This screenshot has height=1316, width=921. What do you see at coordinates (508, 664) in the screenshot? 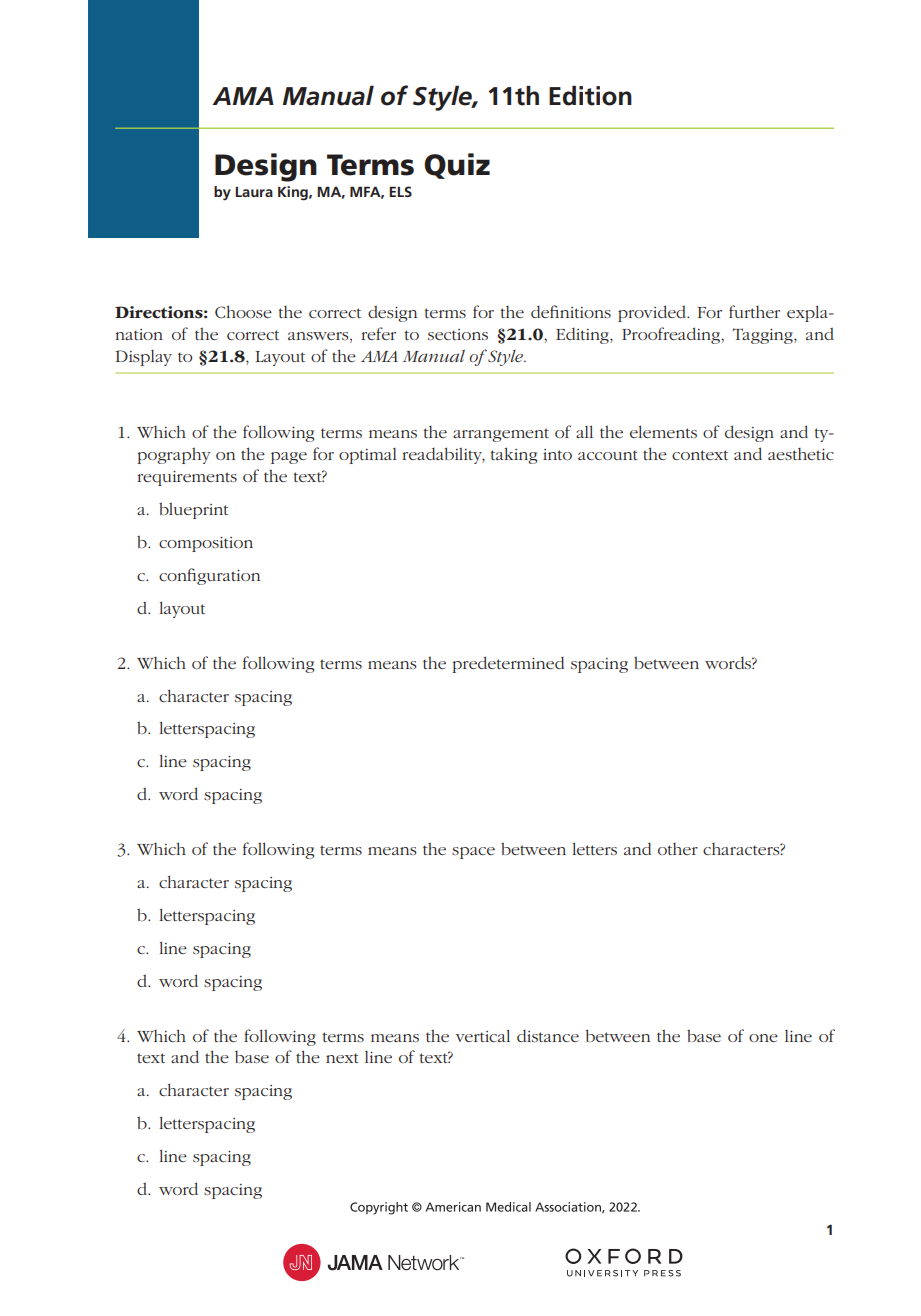
I see `predetermined` at bounding box center [508, 664].
